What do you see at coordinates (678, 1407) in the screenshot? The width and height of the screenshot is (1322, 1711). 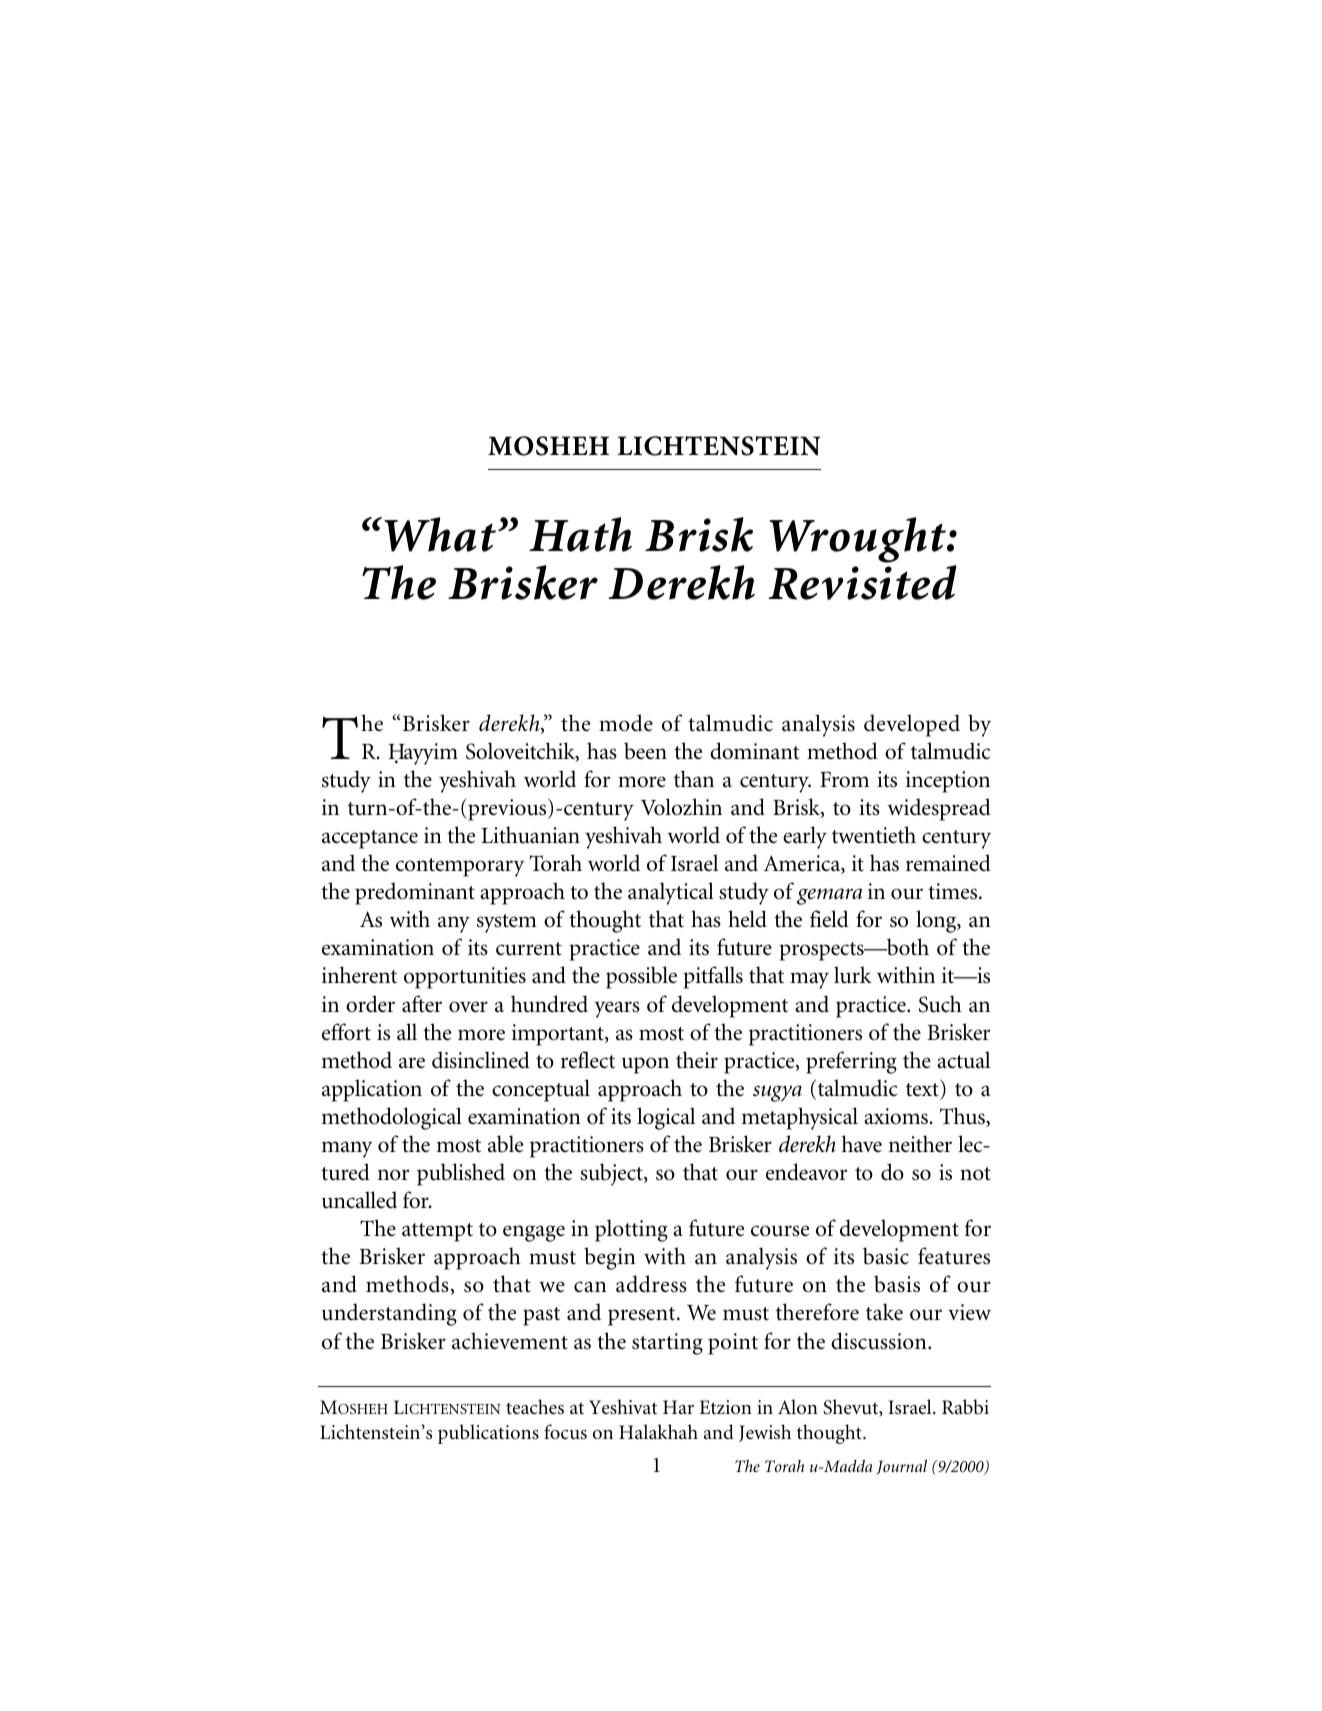 I see `Har` at bounding box center [678, 1407].
